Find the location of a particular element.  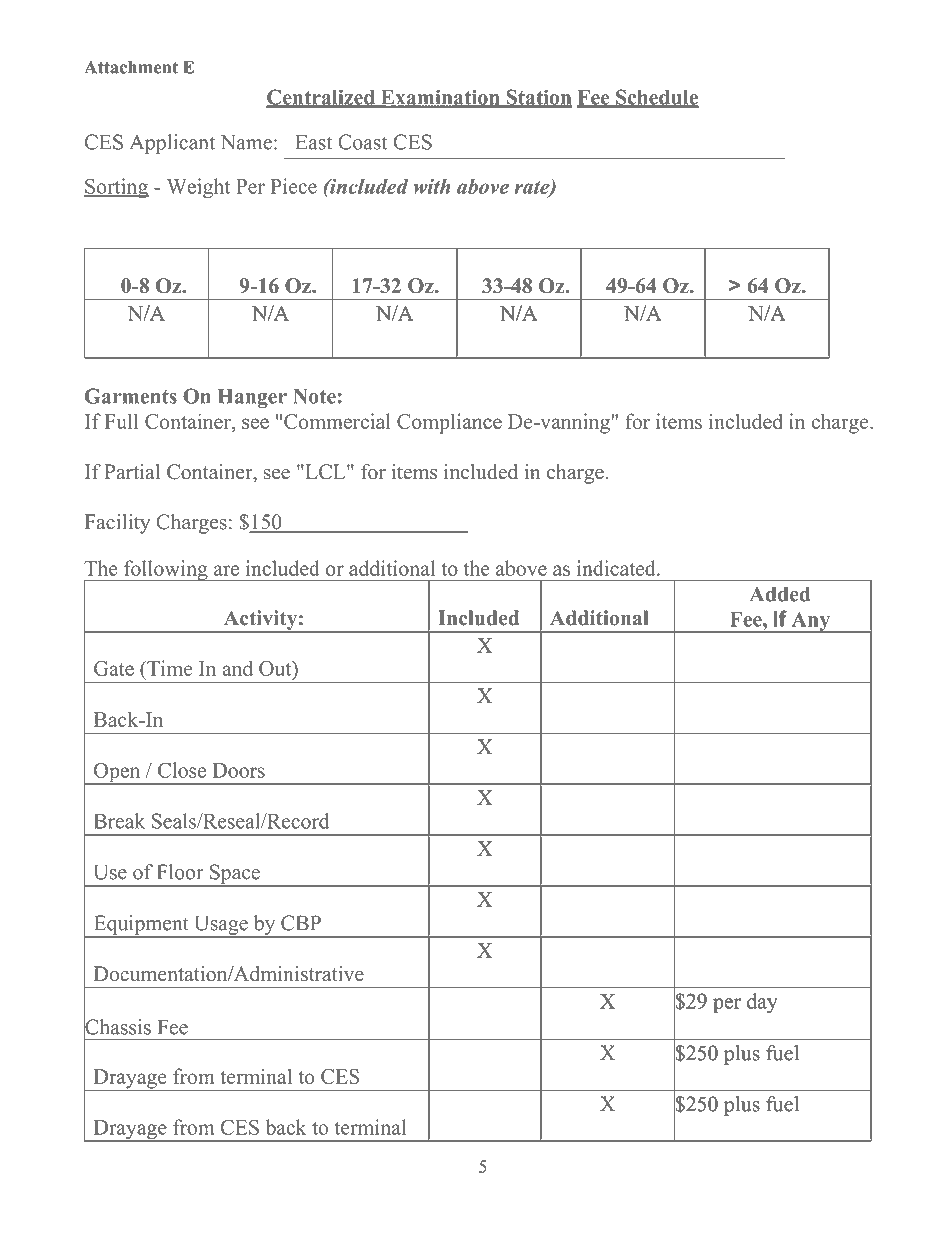

Examination is located at coordinates (440, 98).
